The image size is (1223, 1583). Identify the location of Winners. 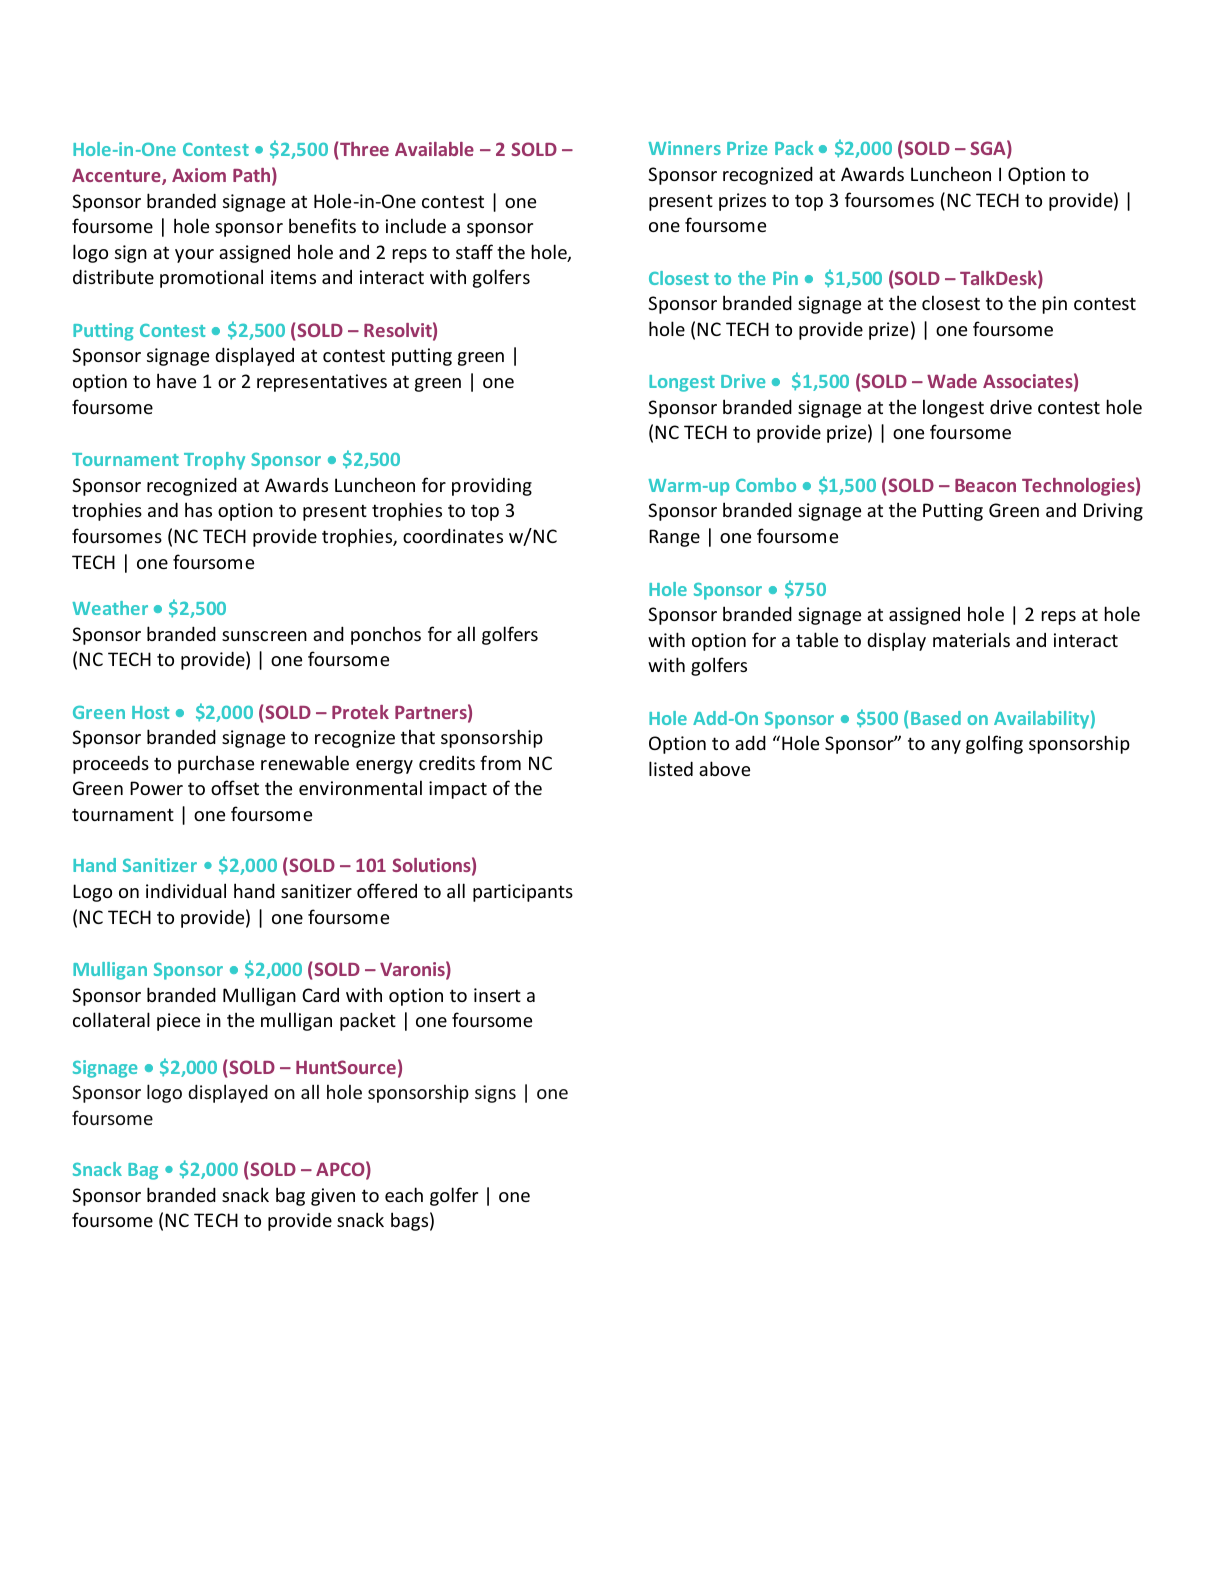
(684, 148).
